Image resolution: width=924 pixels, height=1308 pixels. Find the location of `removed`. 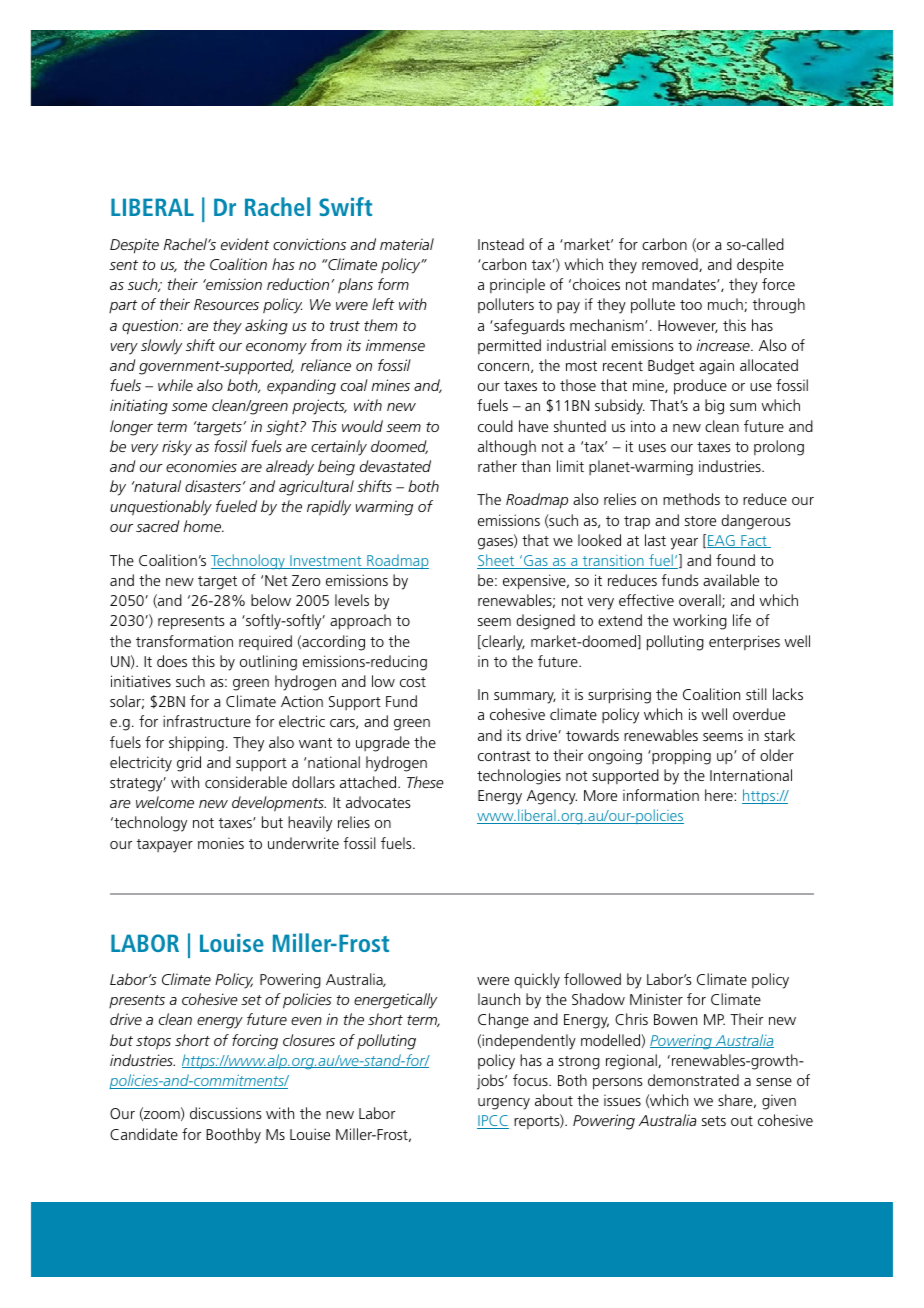

removed is located at coordinates (671, 265).
